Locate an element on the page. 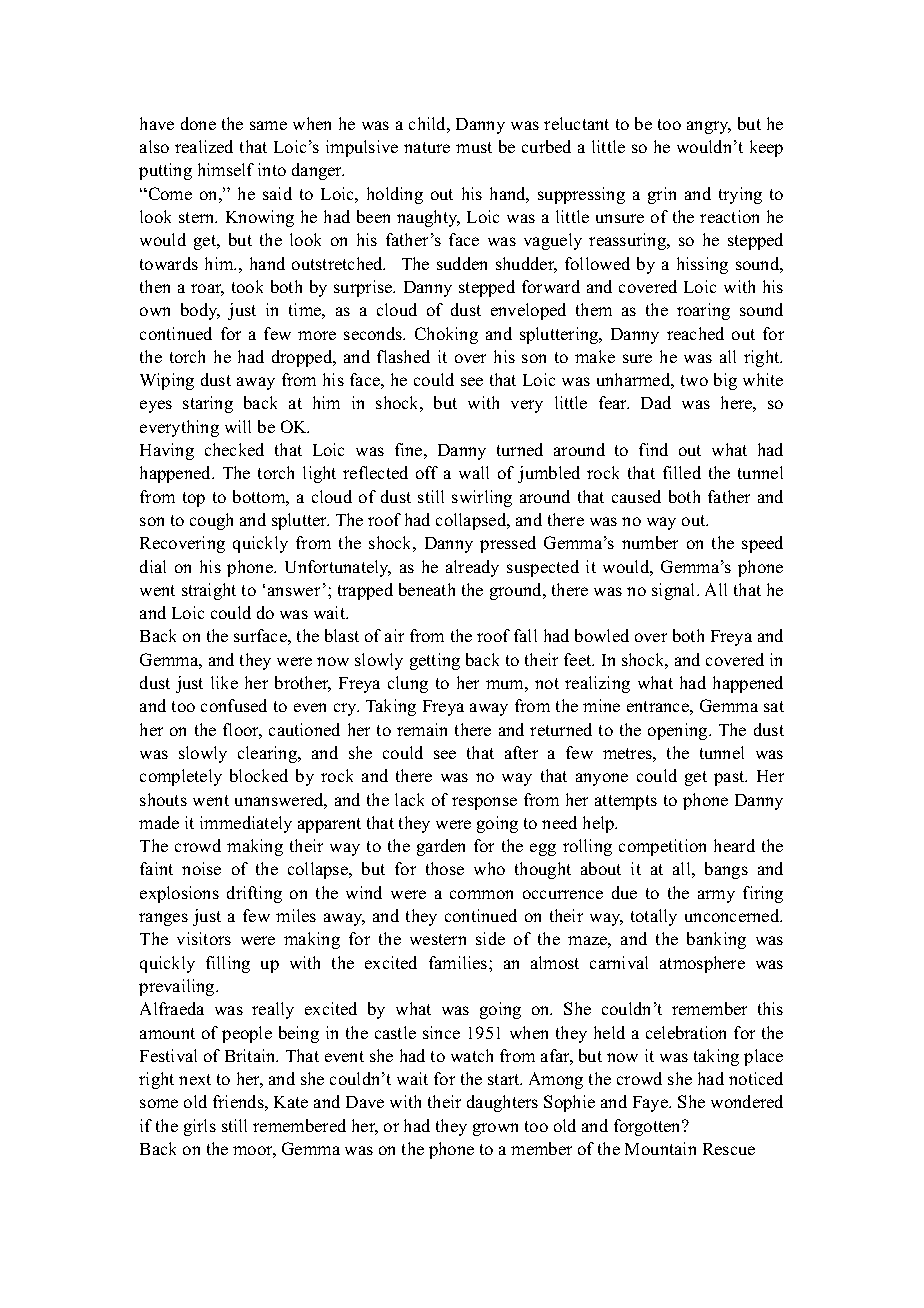 The image size is (924, 1308). immediately is located at coordinates (246, 824).
